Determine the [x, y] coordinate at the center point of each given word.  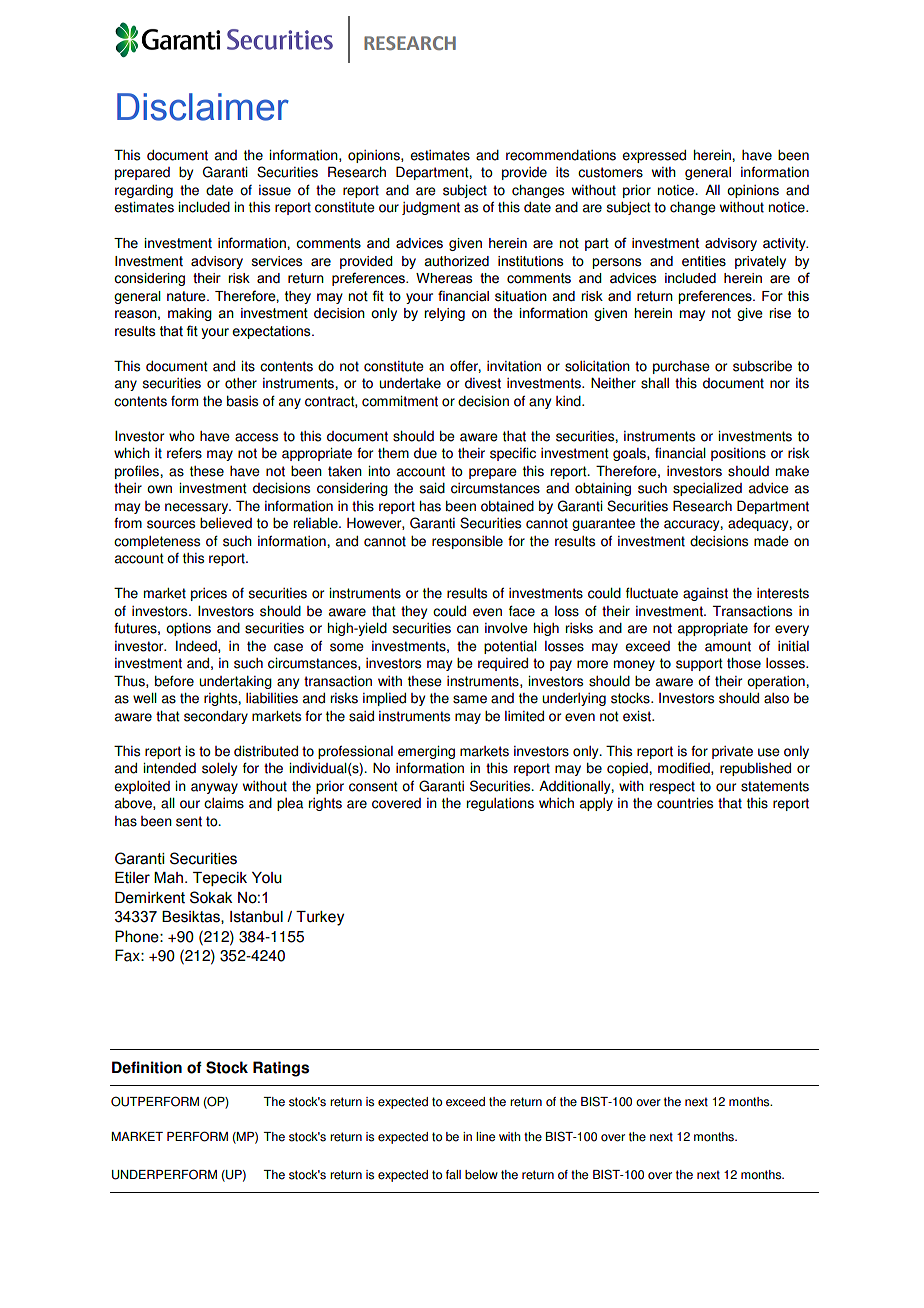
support [699, 664]
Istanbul [256, 917]
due [425, 453]
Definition [147, 1067]
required [503, 664]
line [485, 1137]
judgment [431, 208]
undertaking [235, 682]
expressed [654, 156]
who [182, 436]
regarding [144, 191]
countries [685, 803]
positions [738, 454]
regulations [500, 804]
